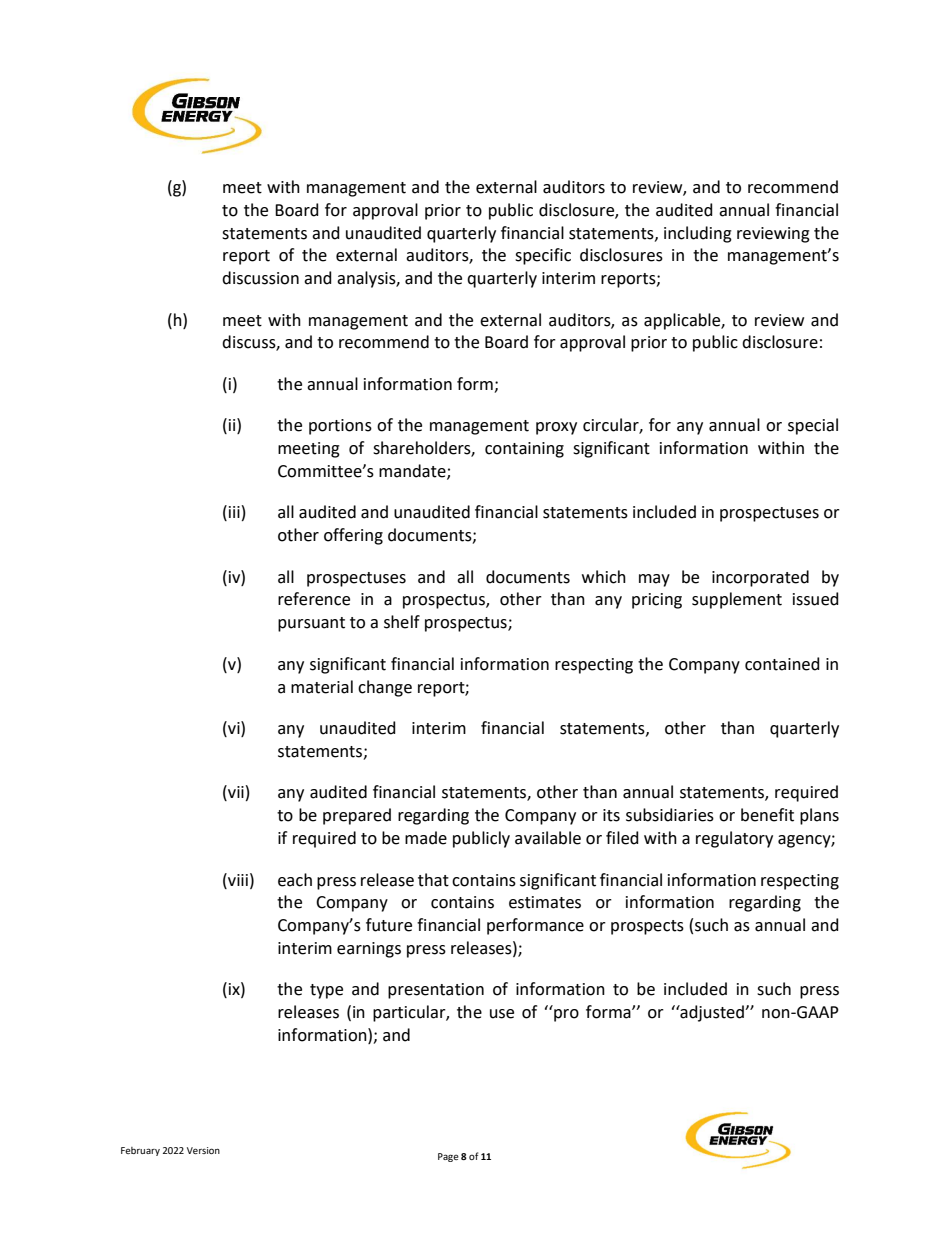 The height and width of the page is (1233, 952). What do you see at coordinates (237, 879) in the page?
I see `viii` at bounding box center [237, 879].
